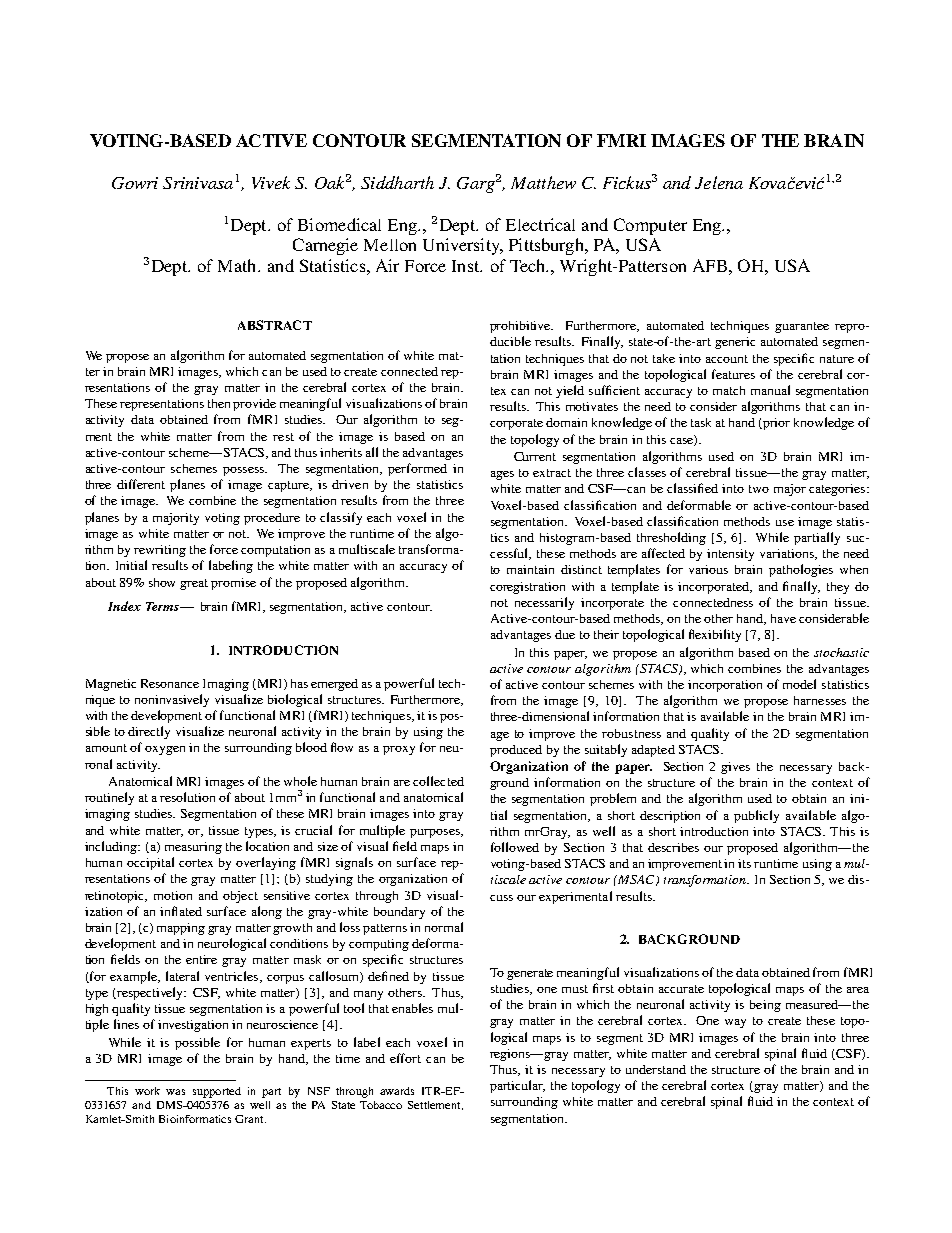 The width and height of the screenshot is (952, 1233). Describe the element at coordinates (175, 1092) in the screenshot. I see `was` at that location.
